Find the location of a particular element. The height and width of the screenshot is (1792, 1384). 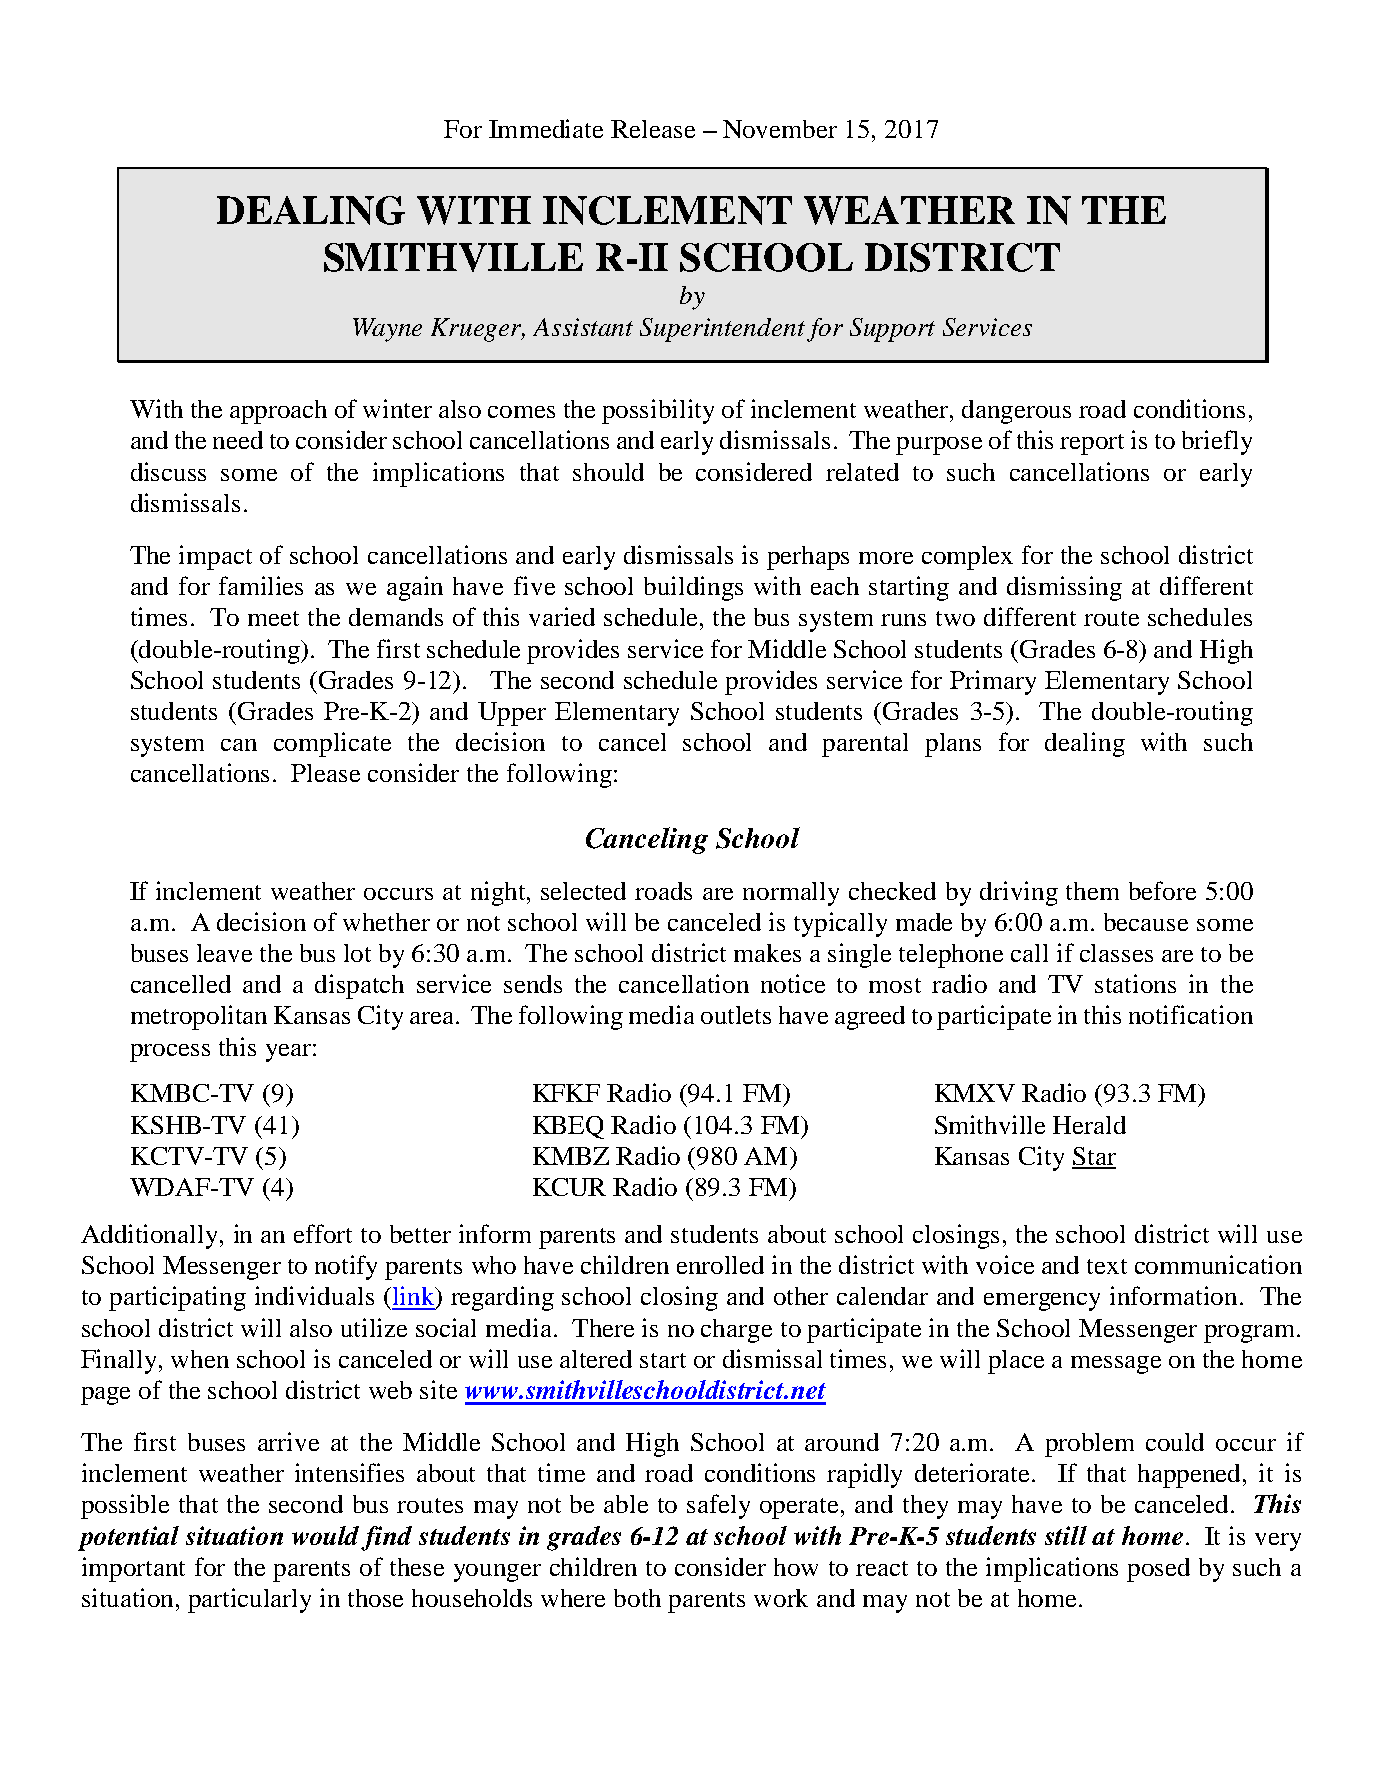

Wayne is located at coordinates (387, 330).
